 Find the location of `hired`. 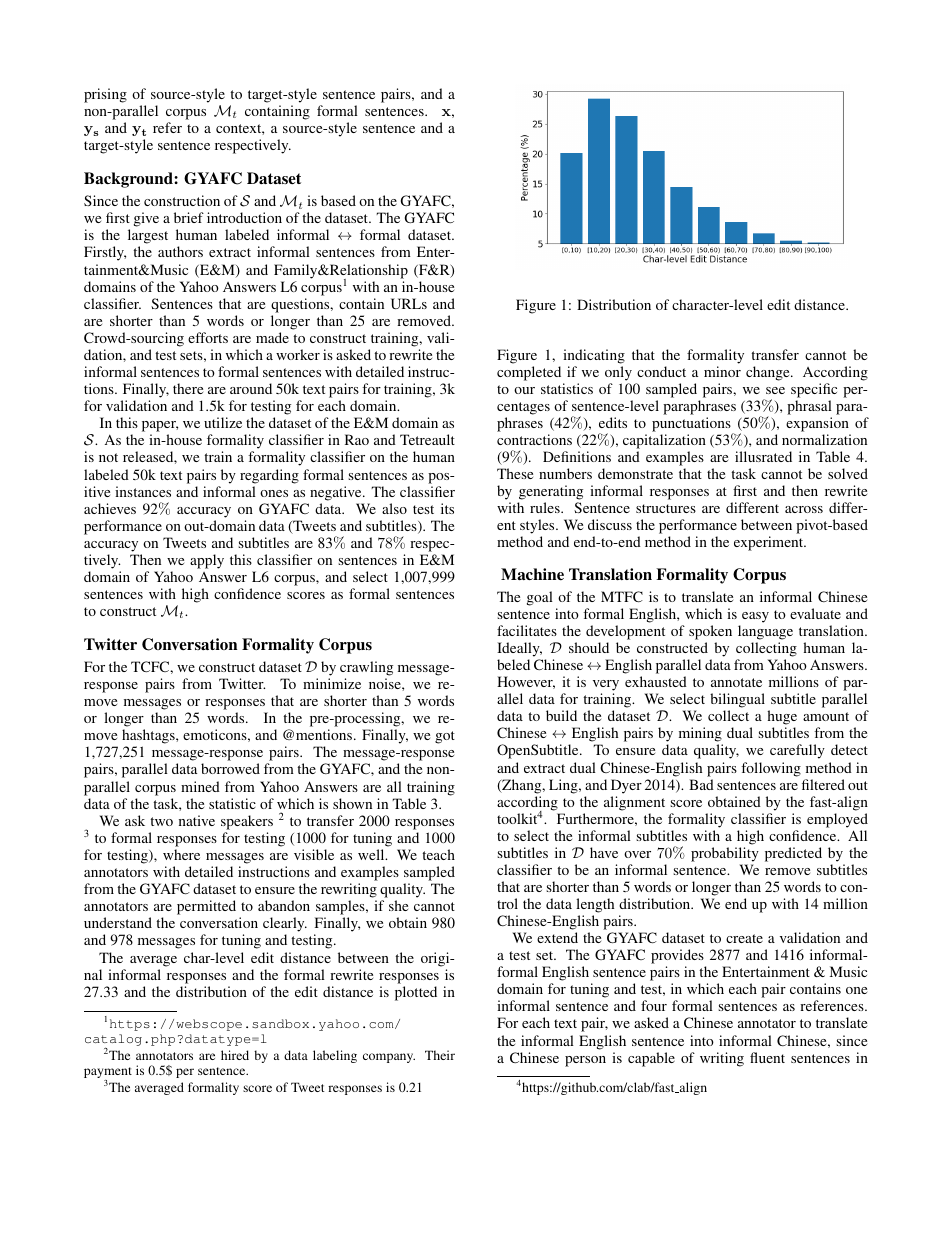

hired is located at coordinates (235, 1055).
